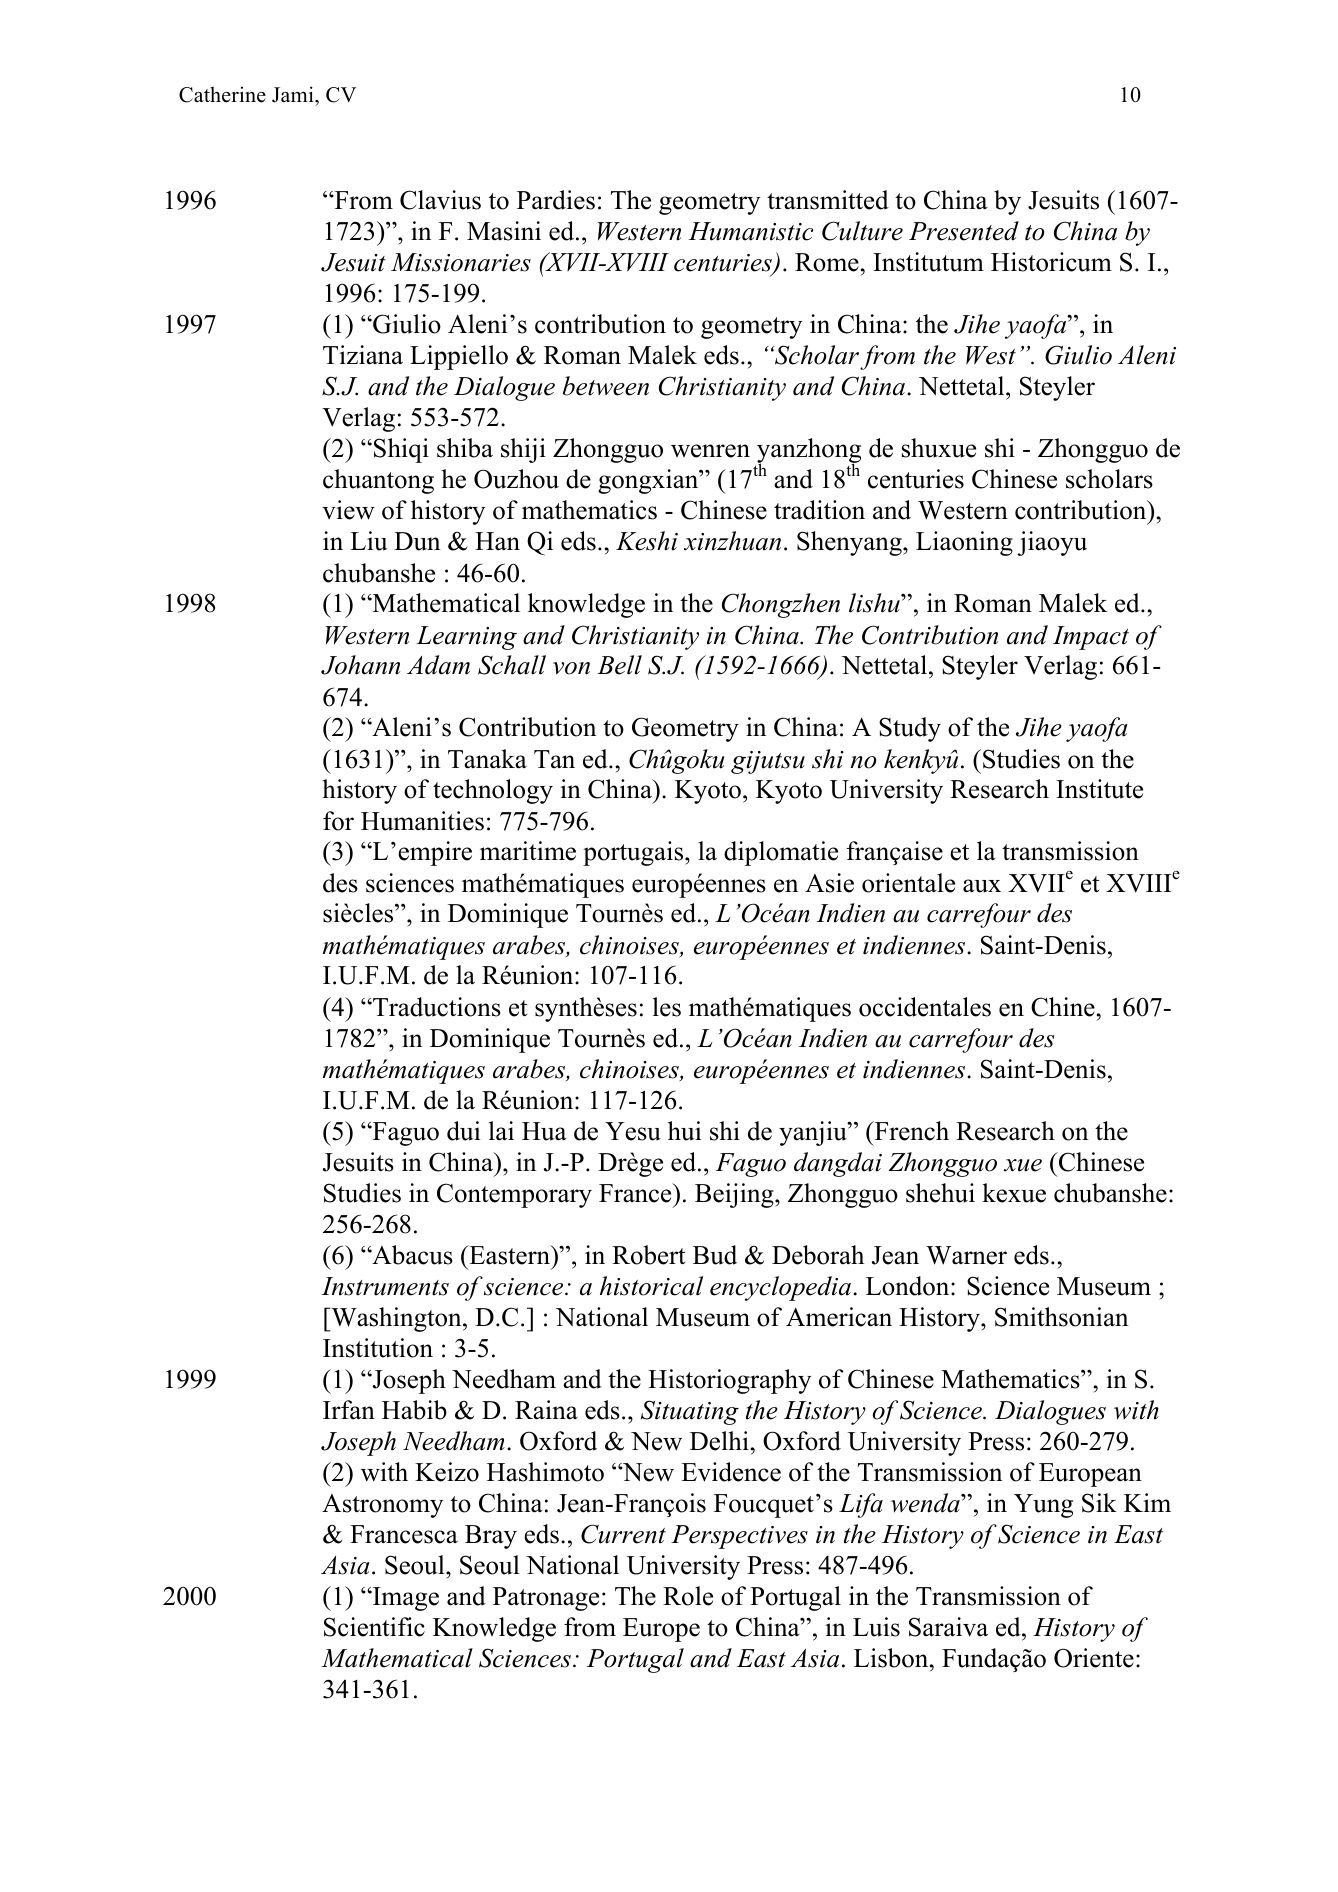 The height and width of the screenshot is (1892, 1338). Describe the element at coordinates (964, 231) in the screenshot. I see `Presented` at that location.
